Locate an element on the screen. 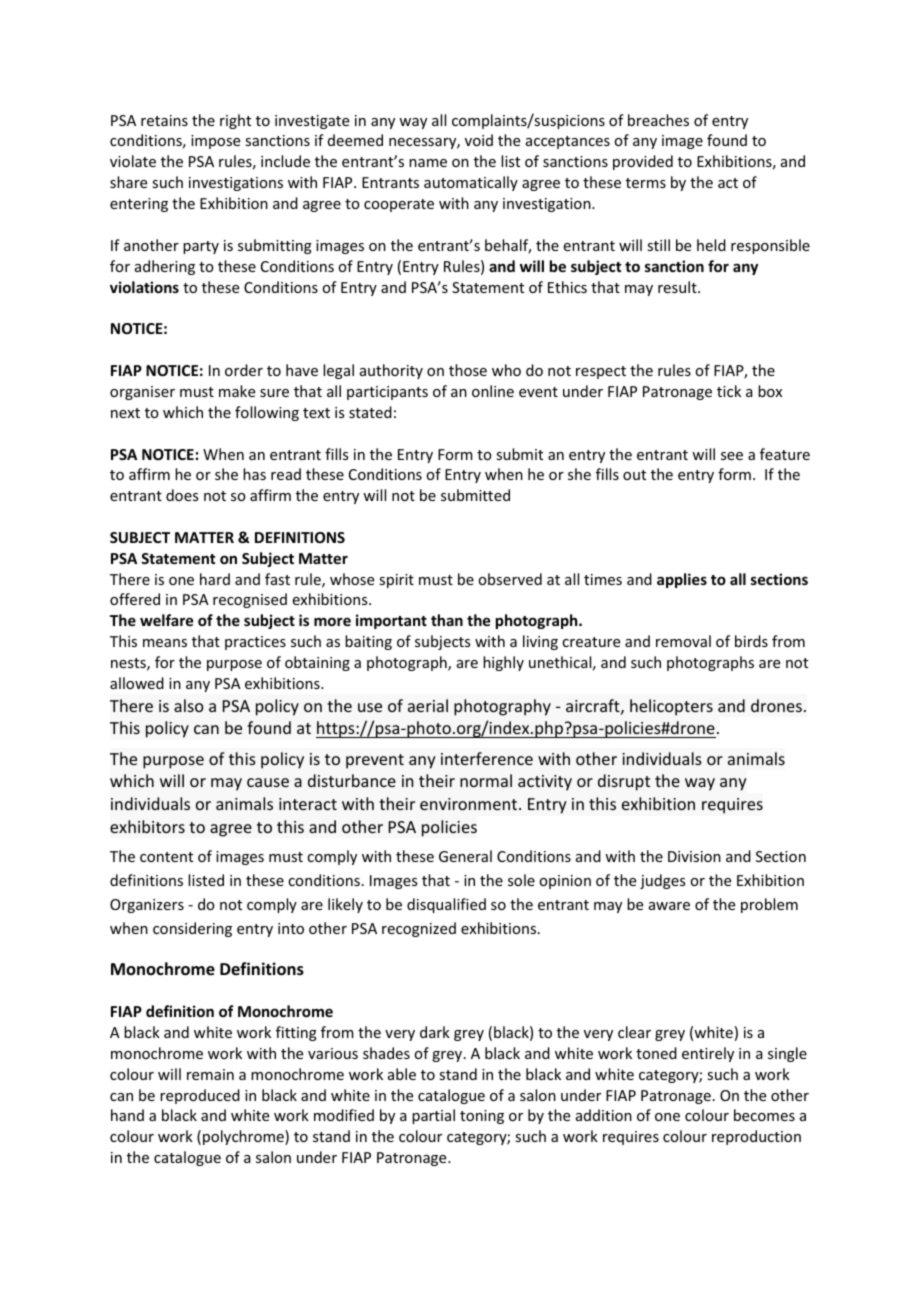 This screenshot has width=924, height=1308. make is located at coordinates (237, 391).
